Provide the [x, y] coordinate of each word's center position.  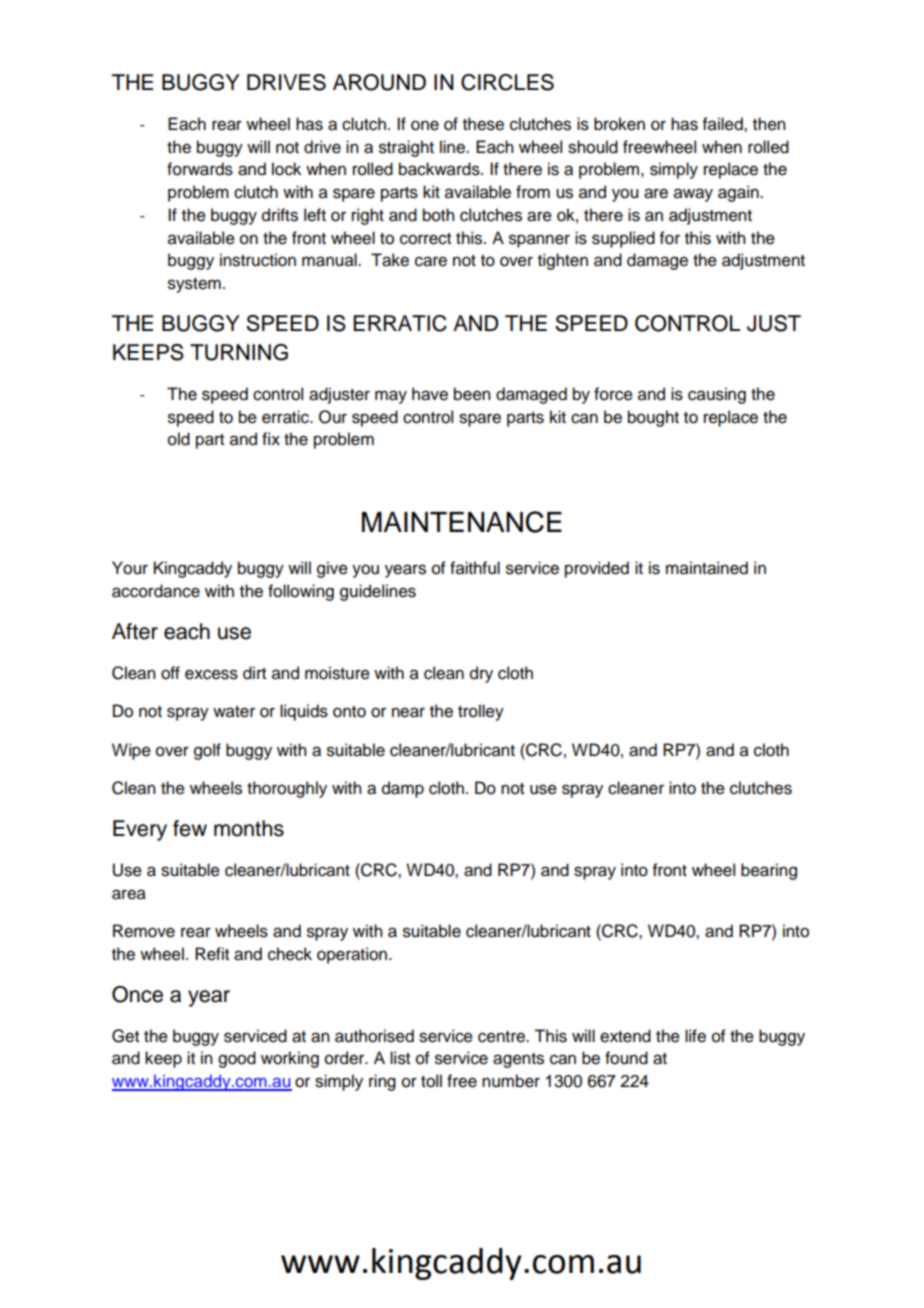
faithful [475, 568]
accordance [156, 591]
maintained [707, 568]
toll [431, 1081]
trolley [481, 712]
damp [403, 789]
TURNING [239, 352]
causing [717, 395]
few [190, 828]
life [695, 1036]
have [430, 394]
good [237, 1059]
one [425, 125]
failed [724, 124]
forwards [200, 169]
